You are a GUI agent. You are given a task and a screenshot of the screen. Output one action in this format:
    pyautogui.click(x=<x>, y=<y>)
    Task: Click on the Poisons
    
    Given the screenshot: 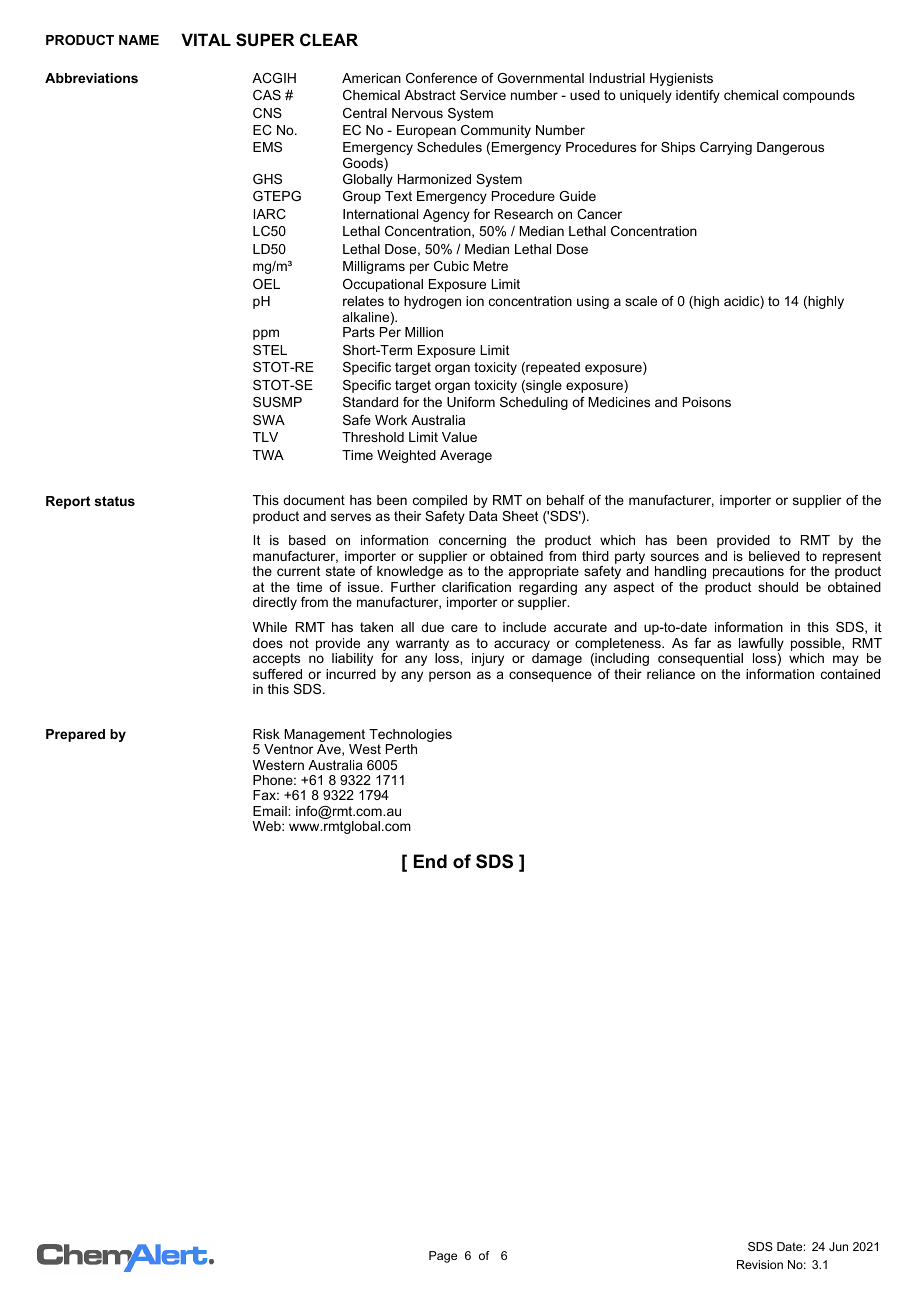 What is the action you would take?
    pyautogui.click(x=707, y=402)
